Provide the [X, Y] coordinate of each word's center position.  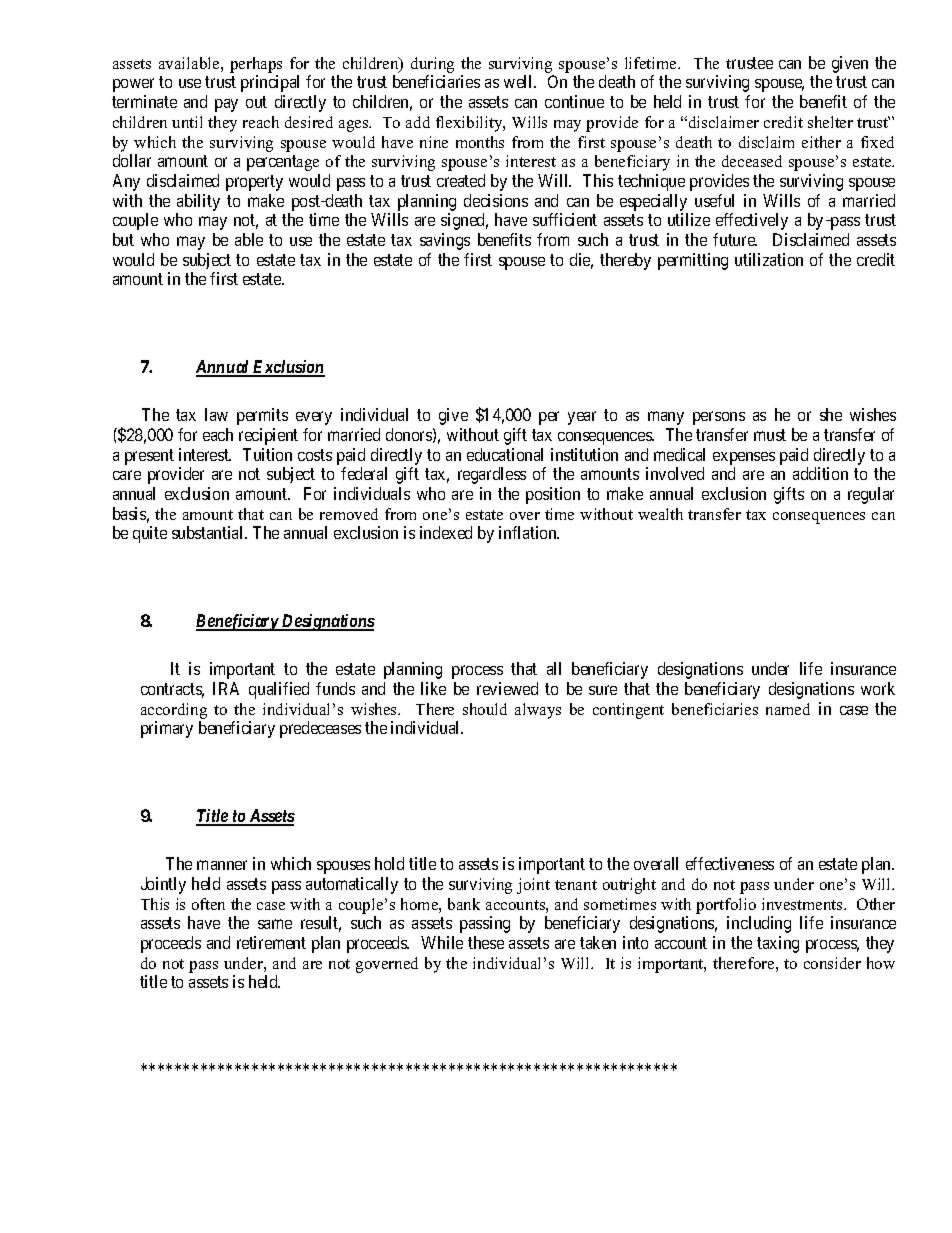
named [788, 709]
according [174, 711]
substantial [209, 532]
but [123, 239]
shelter [830, 122]
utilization [769, 259]
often [208, 904]
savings [445, 241]
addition [820, 473]
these [486, 942]
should [485, 709]
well [519, 81]
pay [226, 105]
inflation [529, 532]
